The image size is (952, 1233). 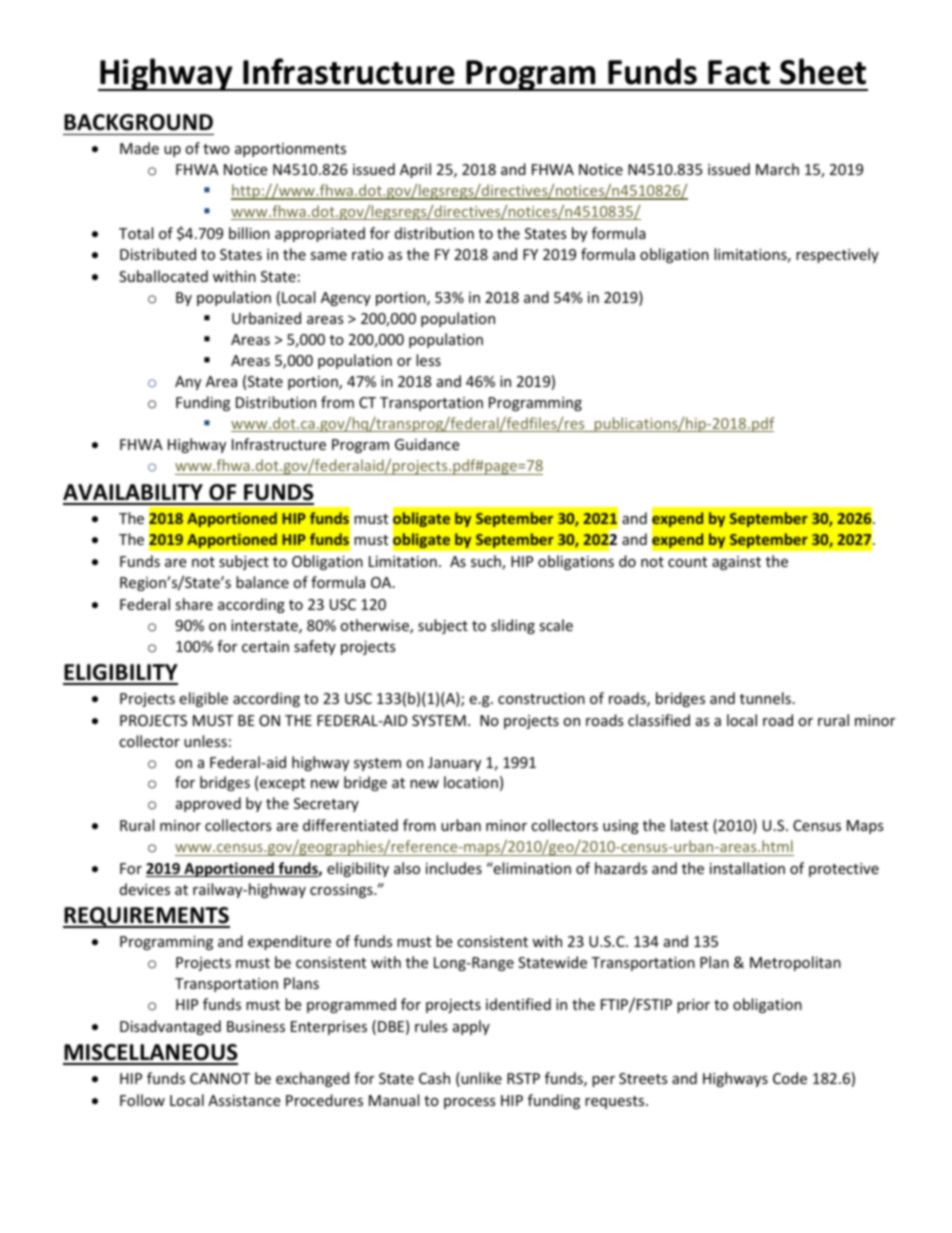 What do you see at coordinates (736, 563) in the document?
I see `against` at bounding box center [736, 563].
